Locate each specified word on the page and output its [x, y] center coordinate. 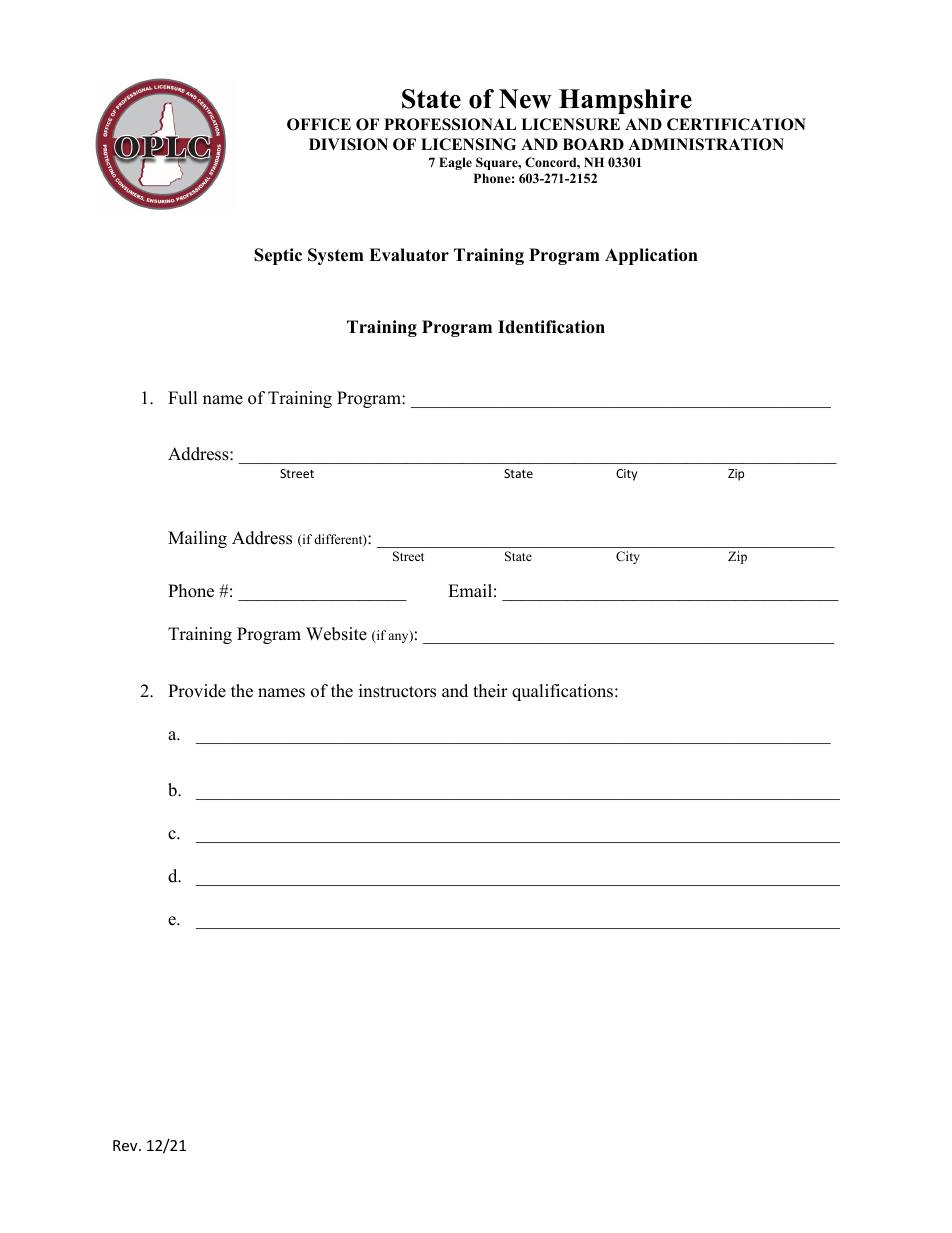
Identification [551, 327]
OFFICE [319, 124]
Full [183, 398]
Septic [278, 256]
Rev [126, 1145]
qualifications [564, 692]
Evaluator [409, 255]
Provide [197, 691]
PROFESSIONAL [450, 124]
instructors [397, 691]
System [336, 256]
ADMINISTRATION [706, 144]
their [490, 691]
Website [336, 634]
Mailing [197, 539]
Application [651, 256]
